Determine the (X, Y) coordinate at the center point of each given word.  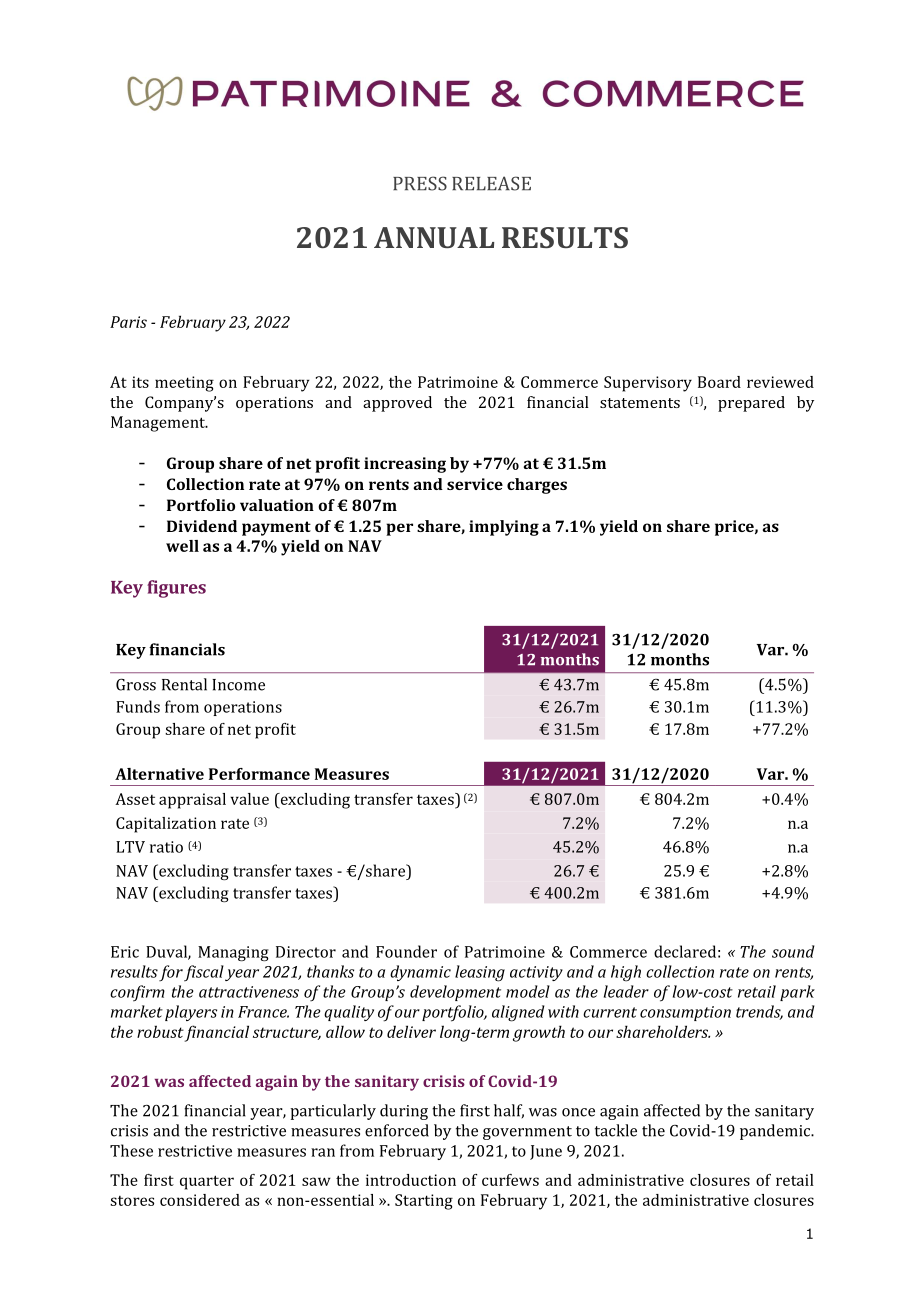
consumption (685, 1013)
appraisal (192, 801)
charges (537, 486)
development (455, 993)
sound (793, 951)
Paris (128, 322)
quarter (207, 1182)
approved (397, 404)
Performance (259, 774)
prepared (751, 404)
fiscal (204, 973)
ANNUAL (434, 237)
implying (504, 528)
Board (719, 382)
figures (176, 589)
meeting (184, 384)
